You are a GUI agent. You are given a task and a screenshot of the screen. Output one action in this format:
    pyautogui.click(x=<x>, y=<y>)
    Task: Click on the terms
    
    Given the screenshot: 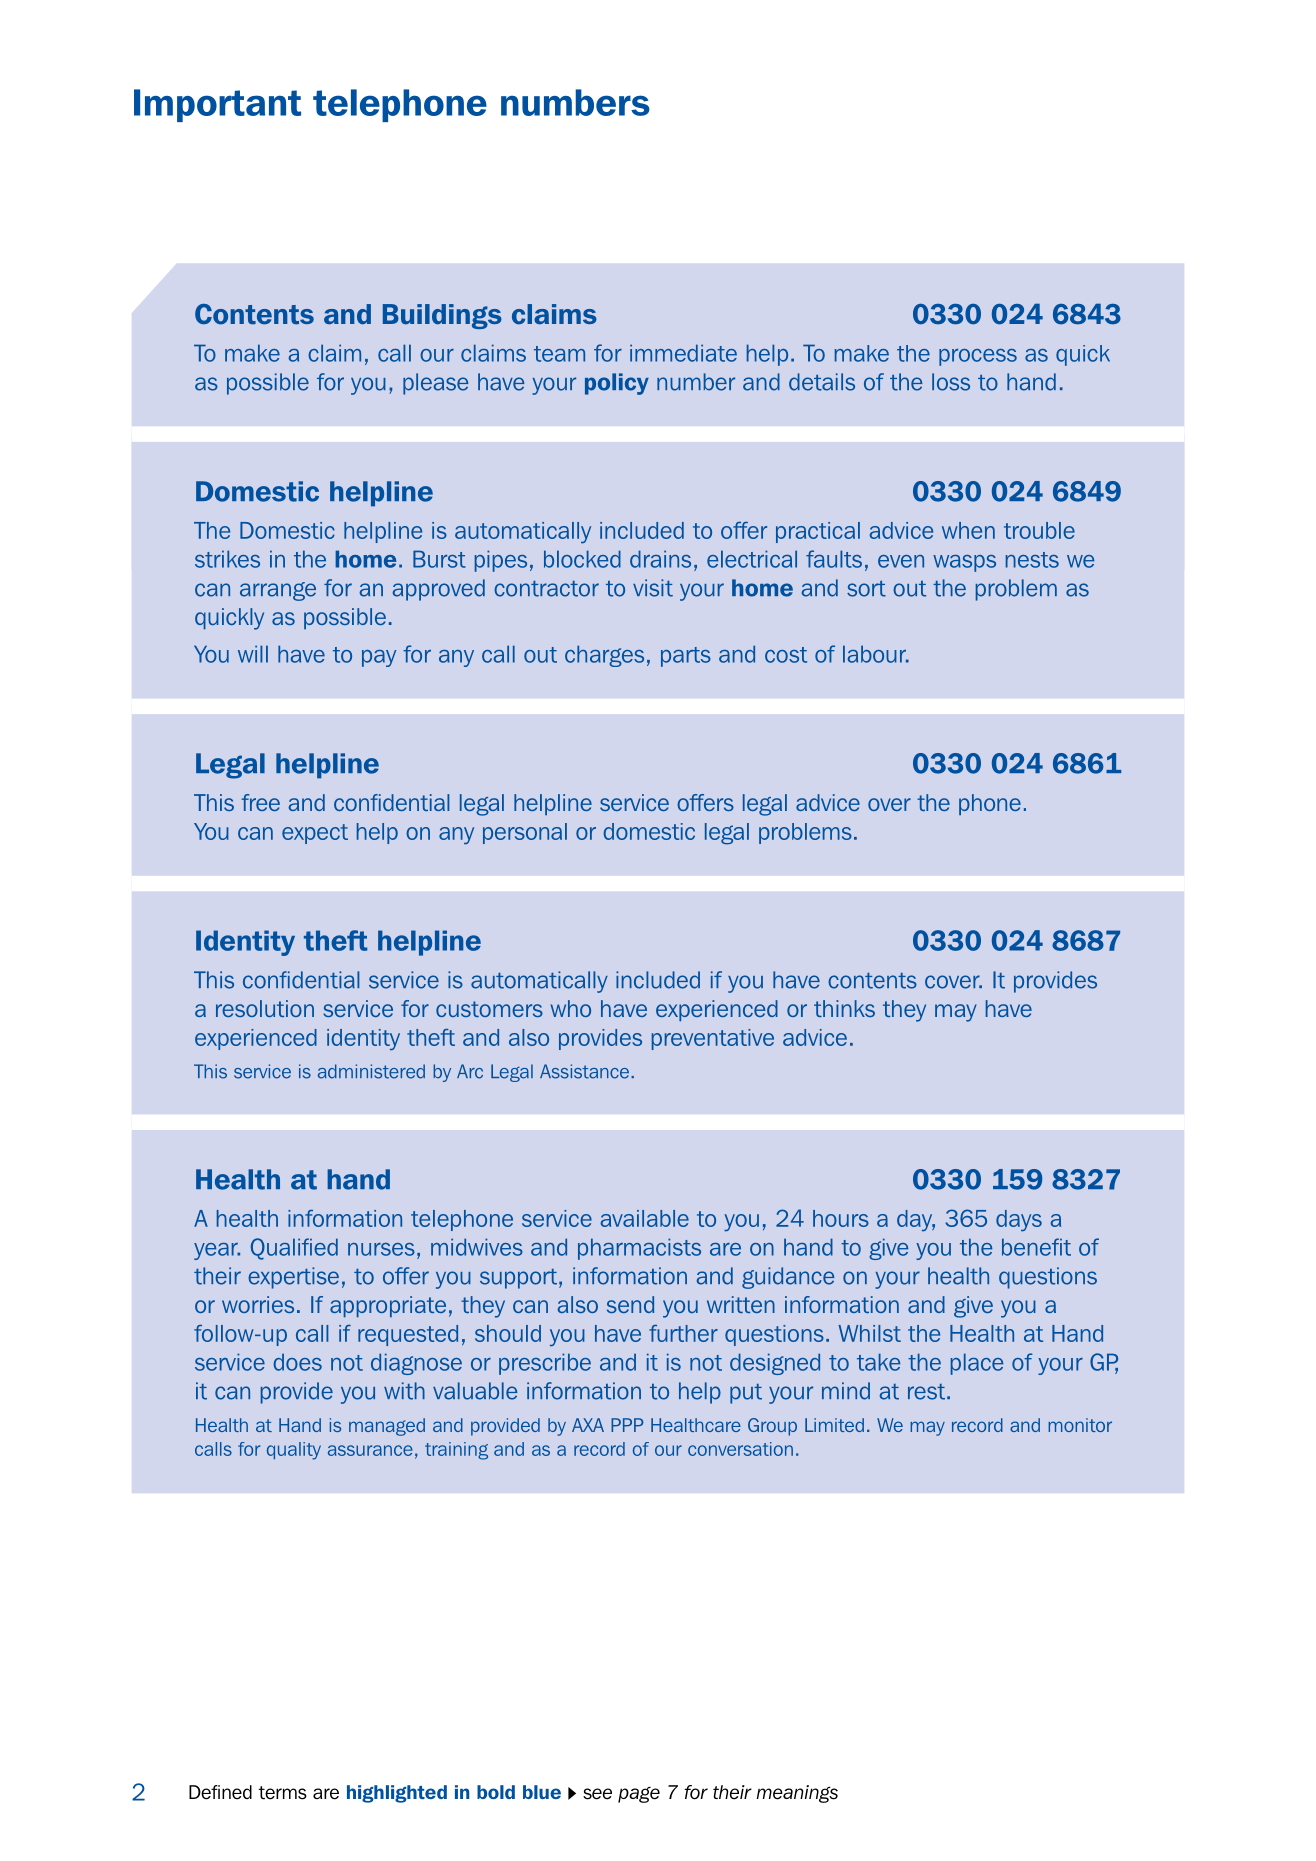 What is the action you would take?
    pyautogui.click(x=283, y=1793)
